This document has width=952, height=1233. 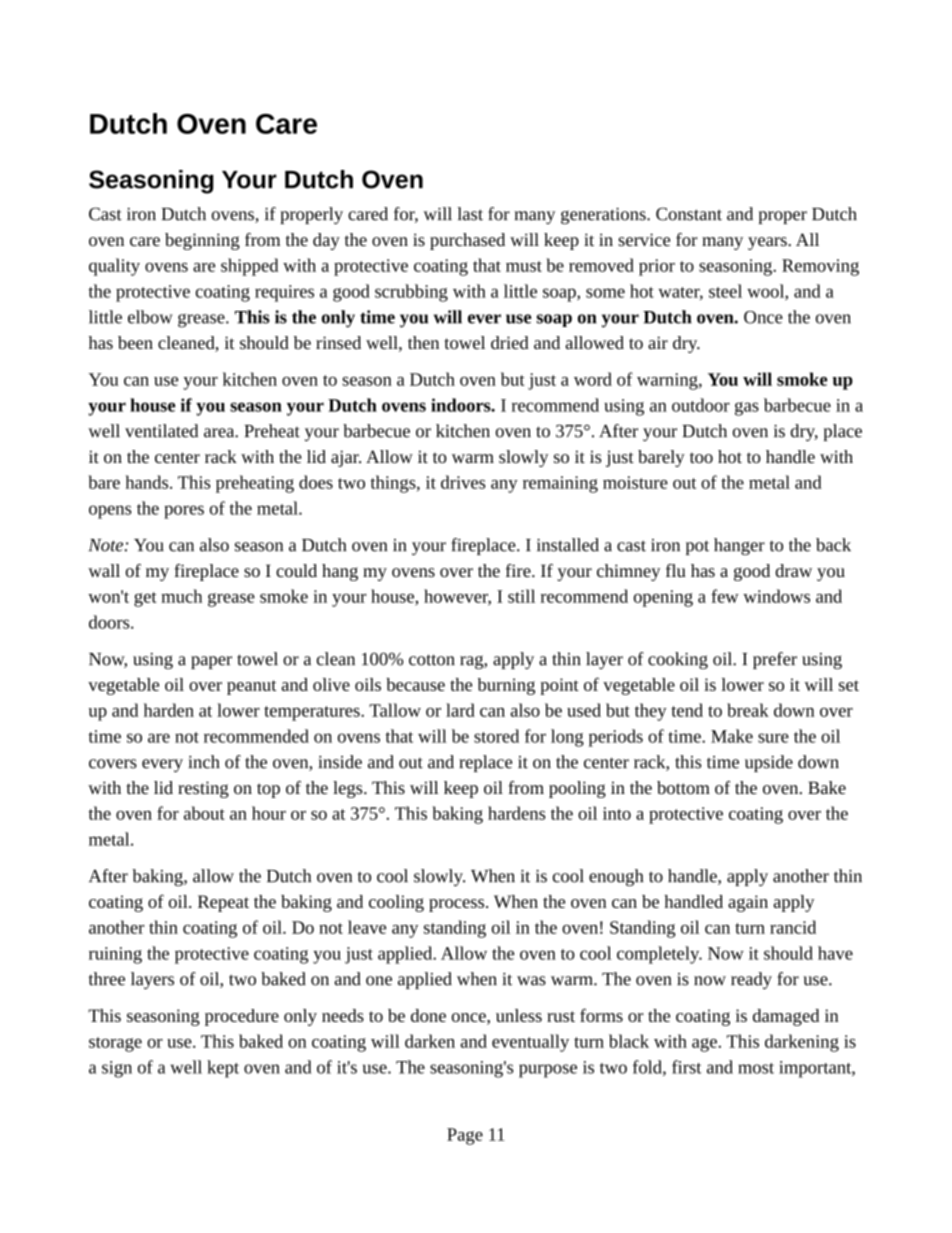 I want to click on paper, so click(x=211, y=662).
